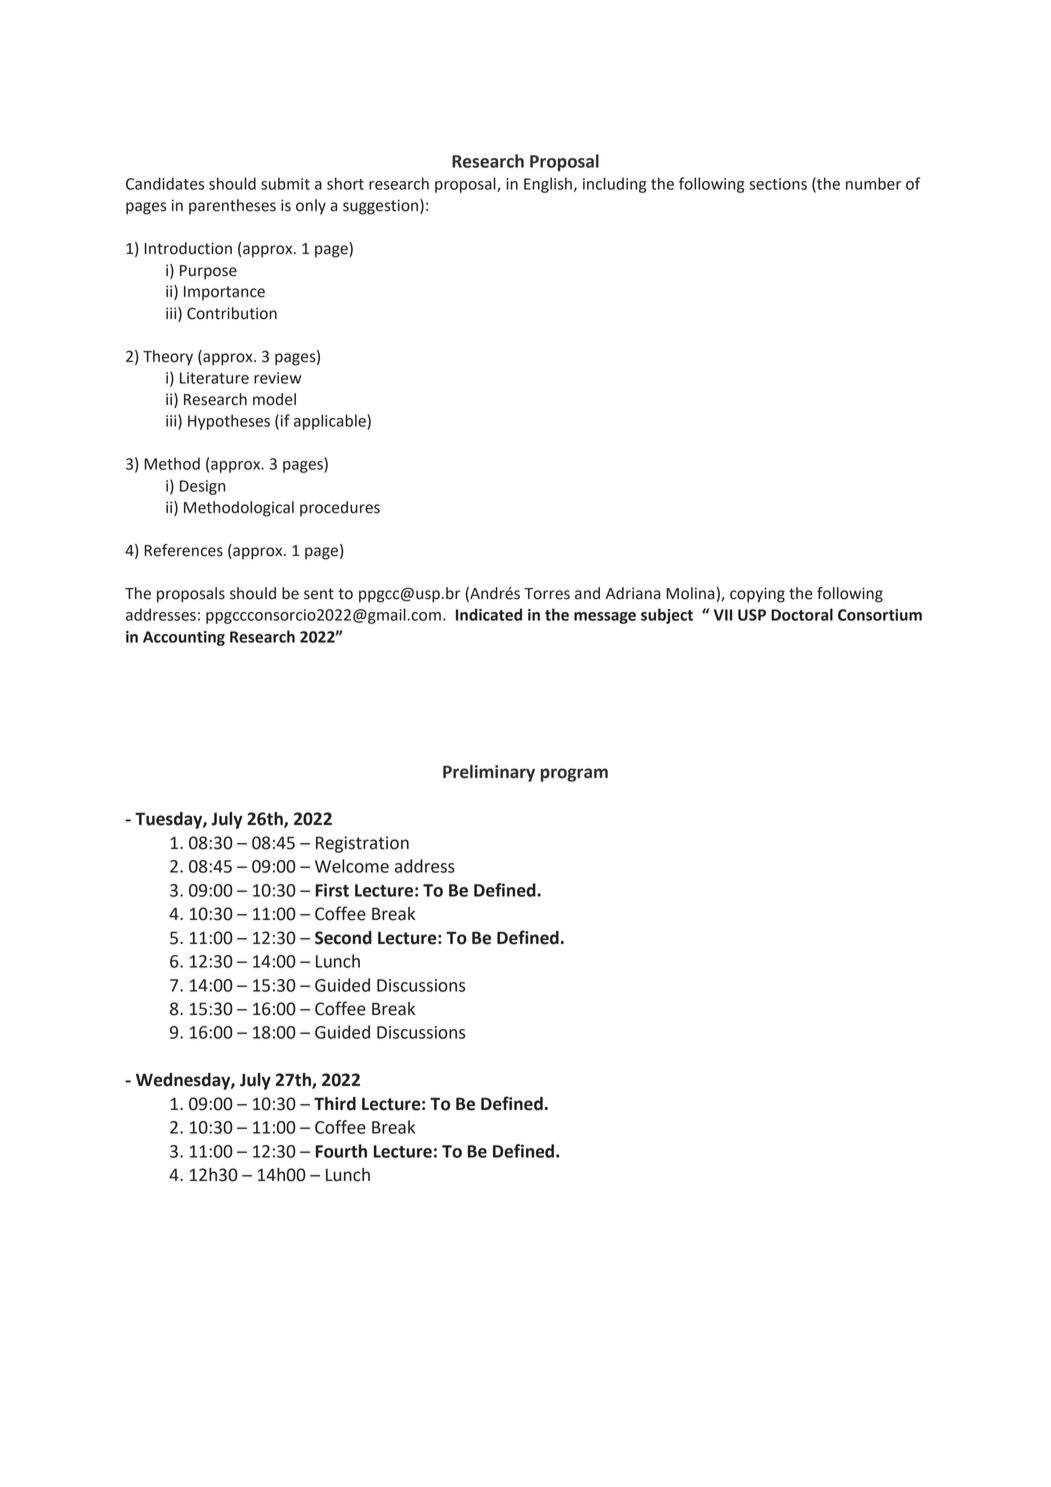 This screenshot has width=1051, height=1487. What do you see at coordinates (335, 1104) in the screenshot?
I see `Third` at bounding box center [335, 1104].
